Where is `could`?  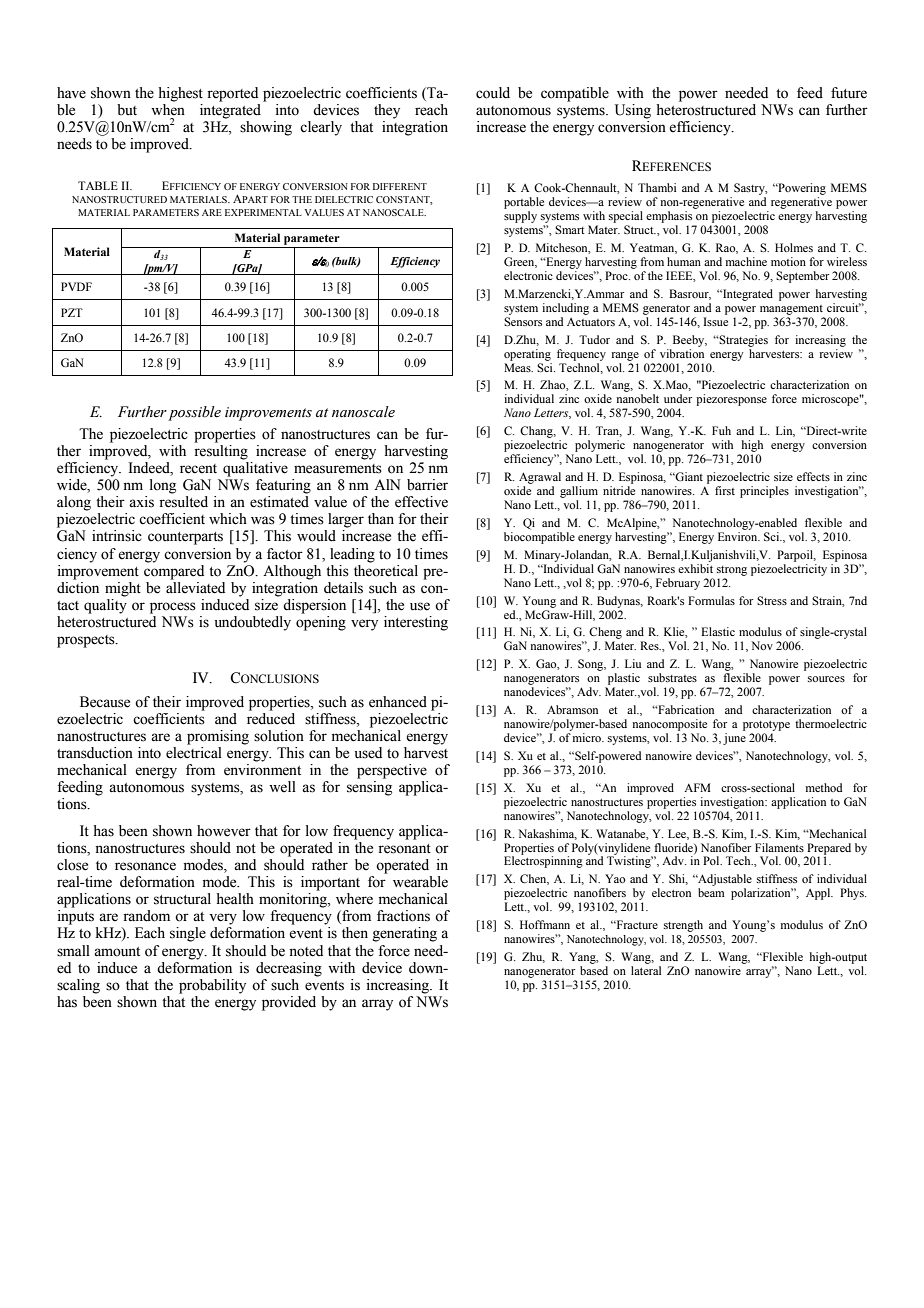 could is located at coordinates (493, 93).
